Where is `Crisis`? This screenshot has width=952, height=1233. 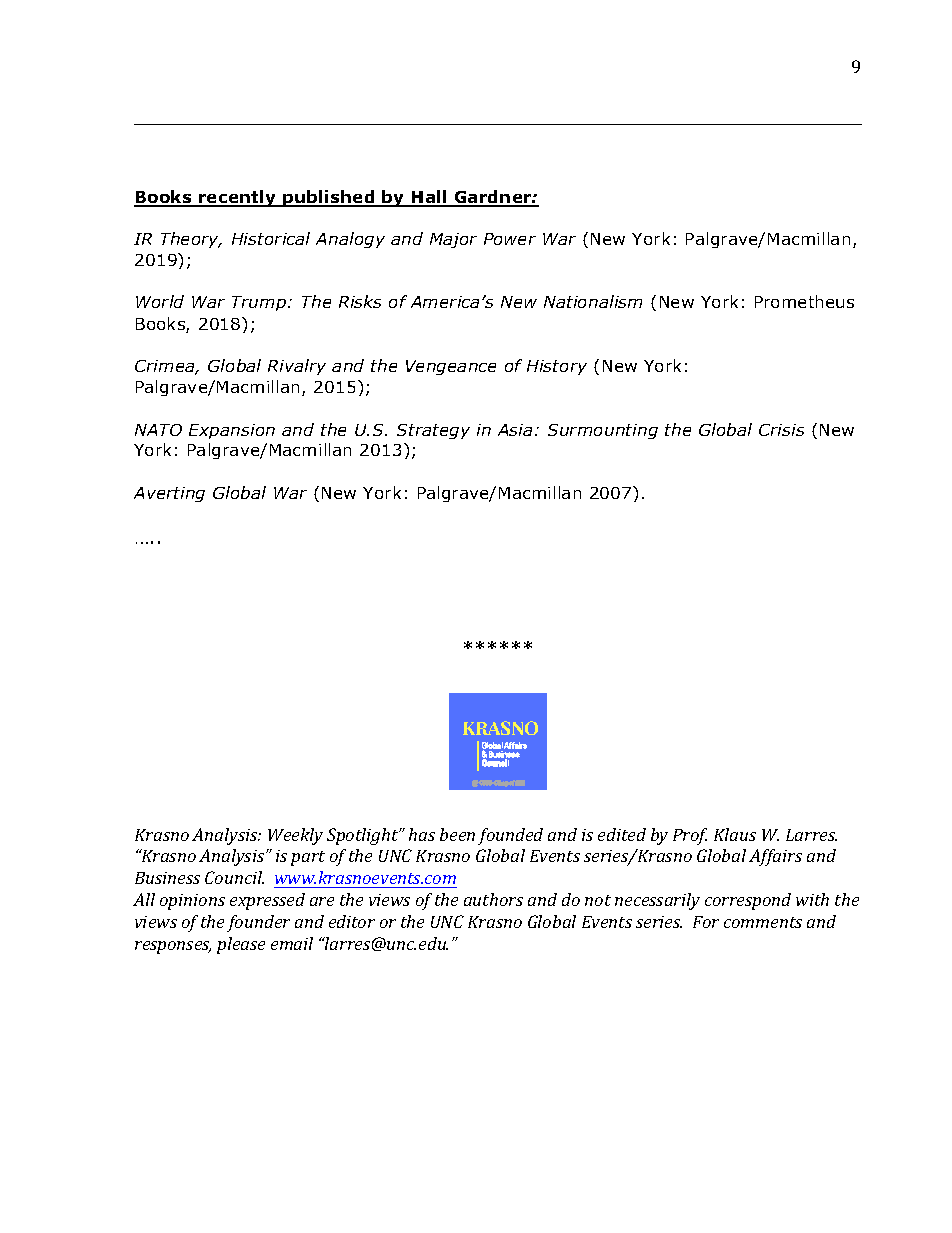
Crisis is located at coordinates (781, 430).
